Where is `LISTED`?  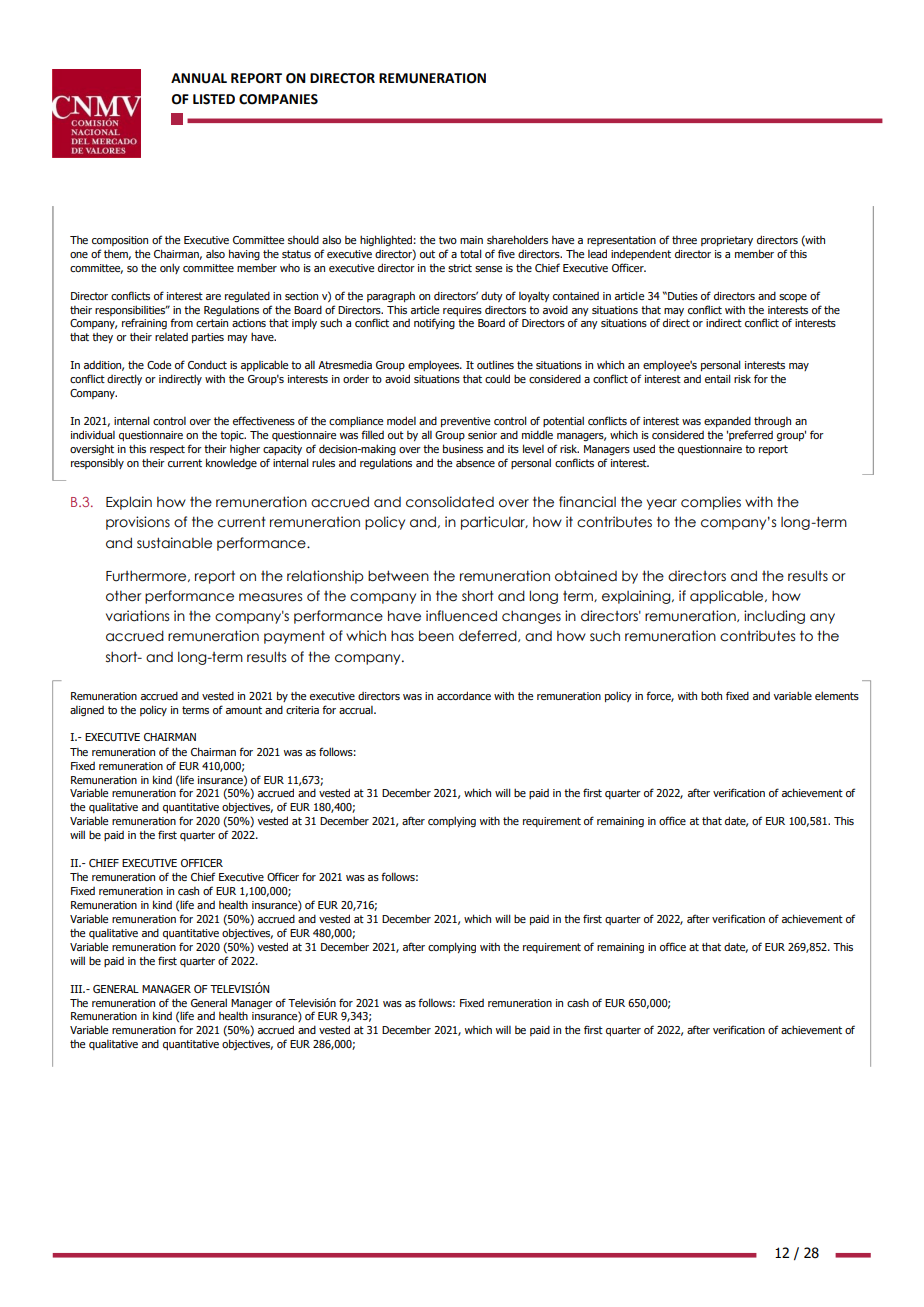 LISTED is located at coordinates (214, 99).
